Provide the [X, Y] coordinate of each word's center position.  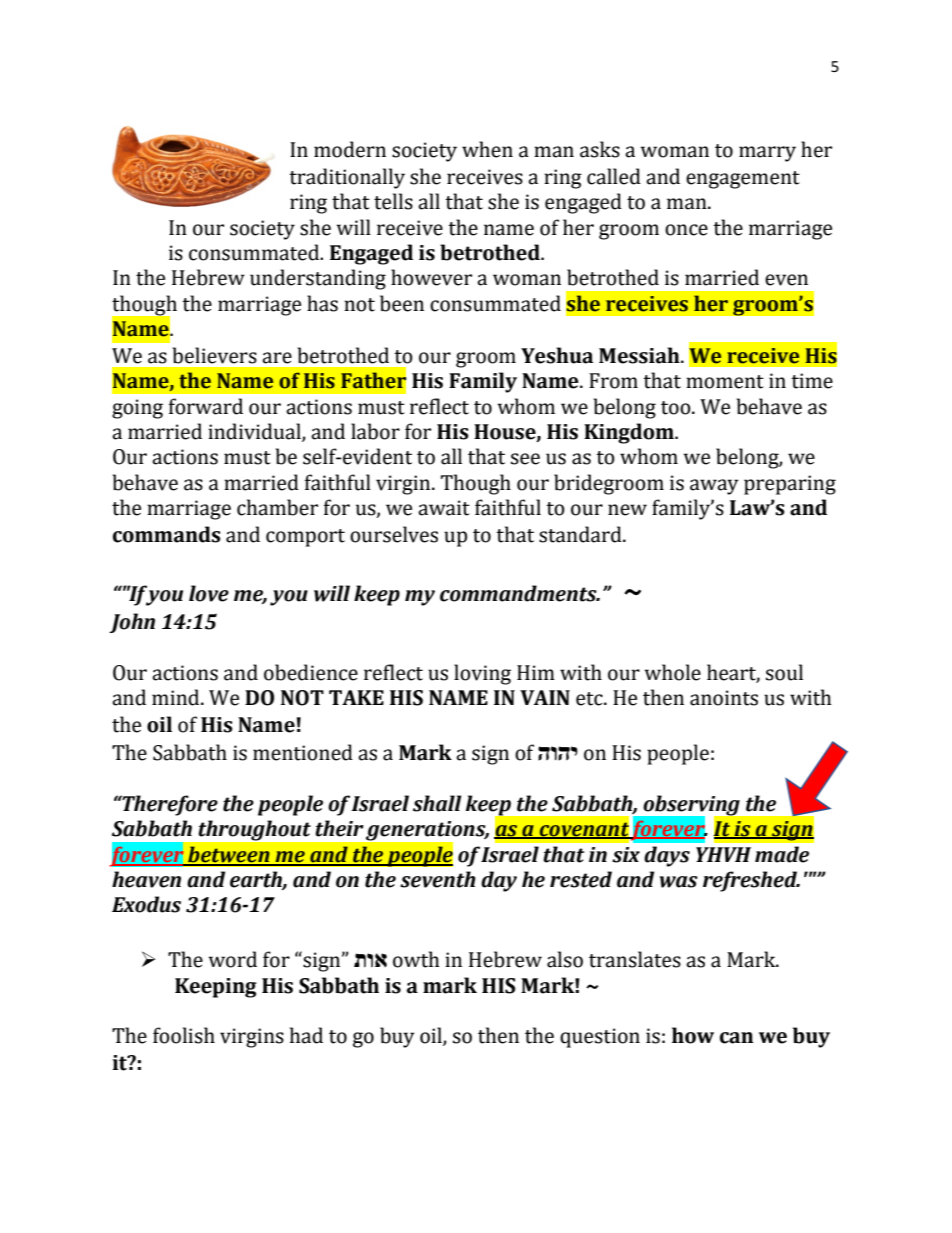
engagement [743, 180]
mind [177, 697]
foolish [184, 1035]
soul [784, 672]
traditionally [347, 178]
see [525, 459]
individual [255, 432]
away [714, 487]
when [487, 149]
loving [482, 674]
